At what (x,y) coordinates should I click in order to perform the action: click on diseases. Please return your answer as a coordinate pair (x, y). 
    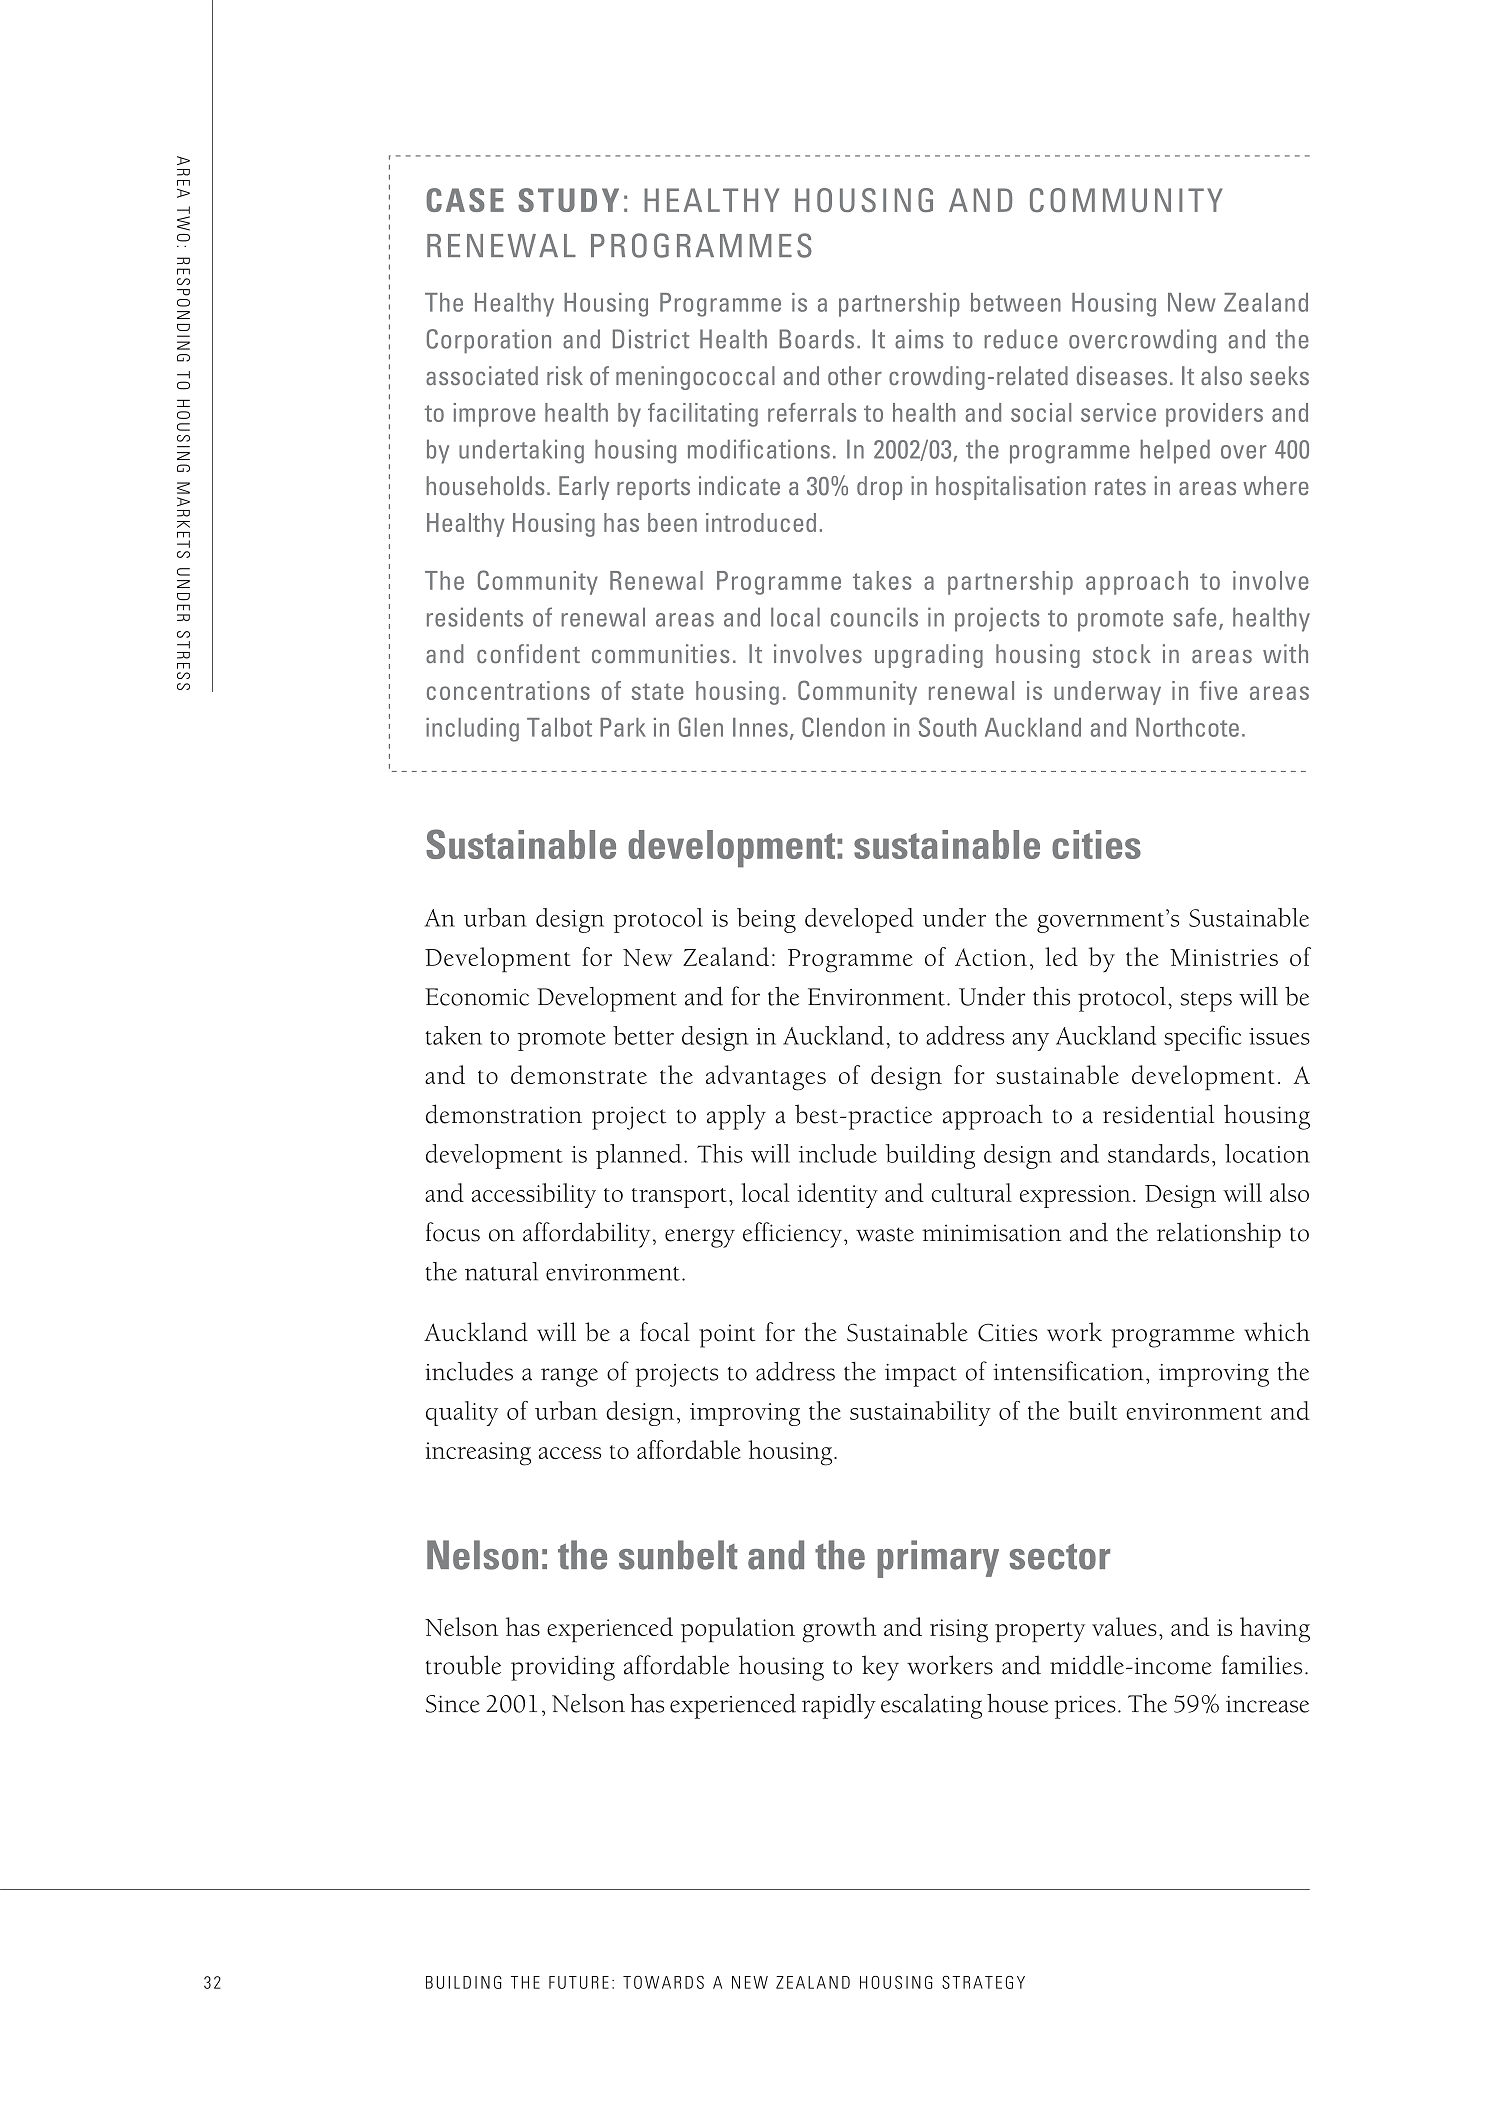
    Looking at the image, I should click on (1122, 375).
